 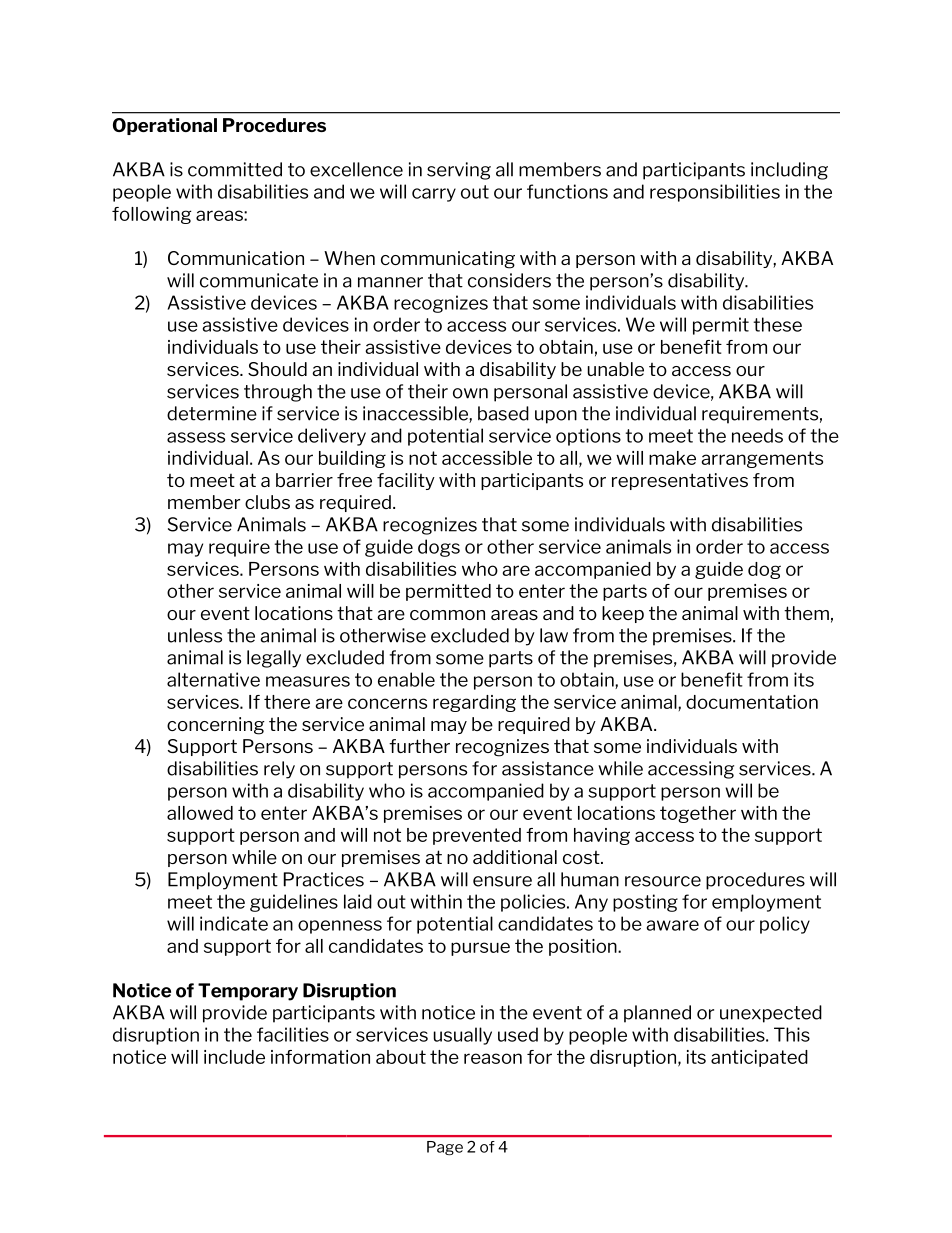 What do you see at coordinates (806, 613) in the page?
I see `them` at bounding box center [806, 613].
